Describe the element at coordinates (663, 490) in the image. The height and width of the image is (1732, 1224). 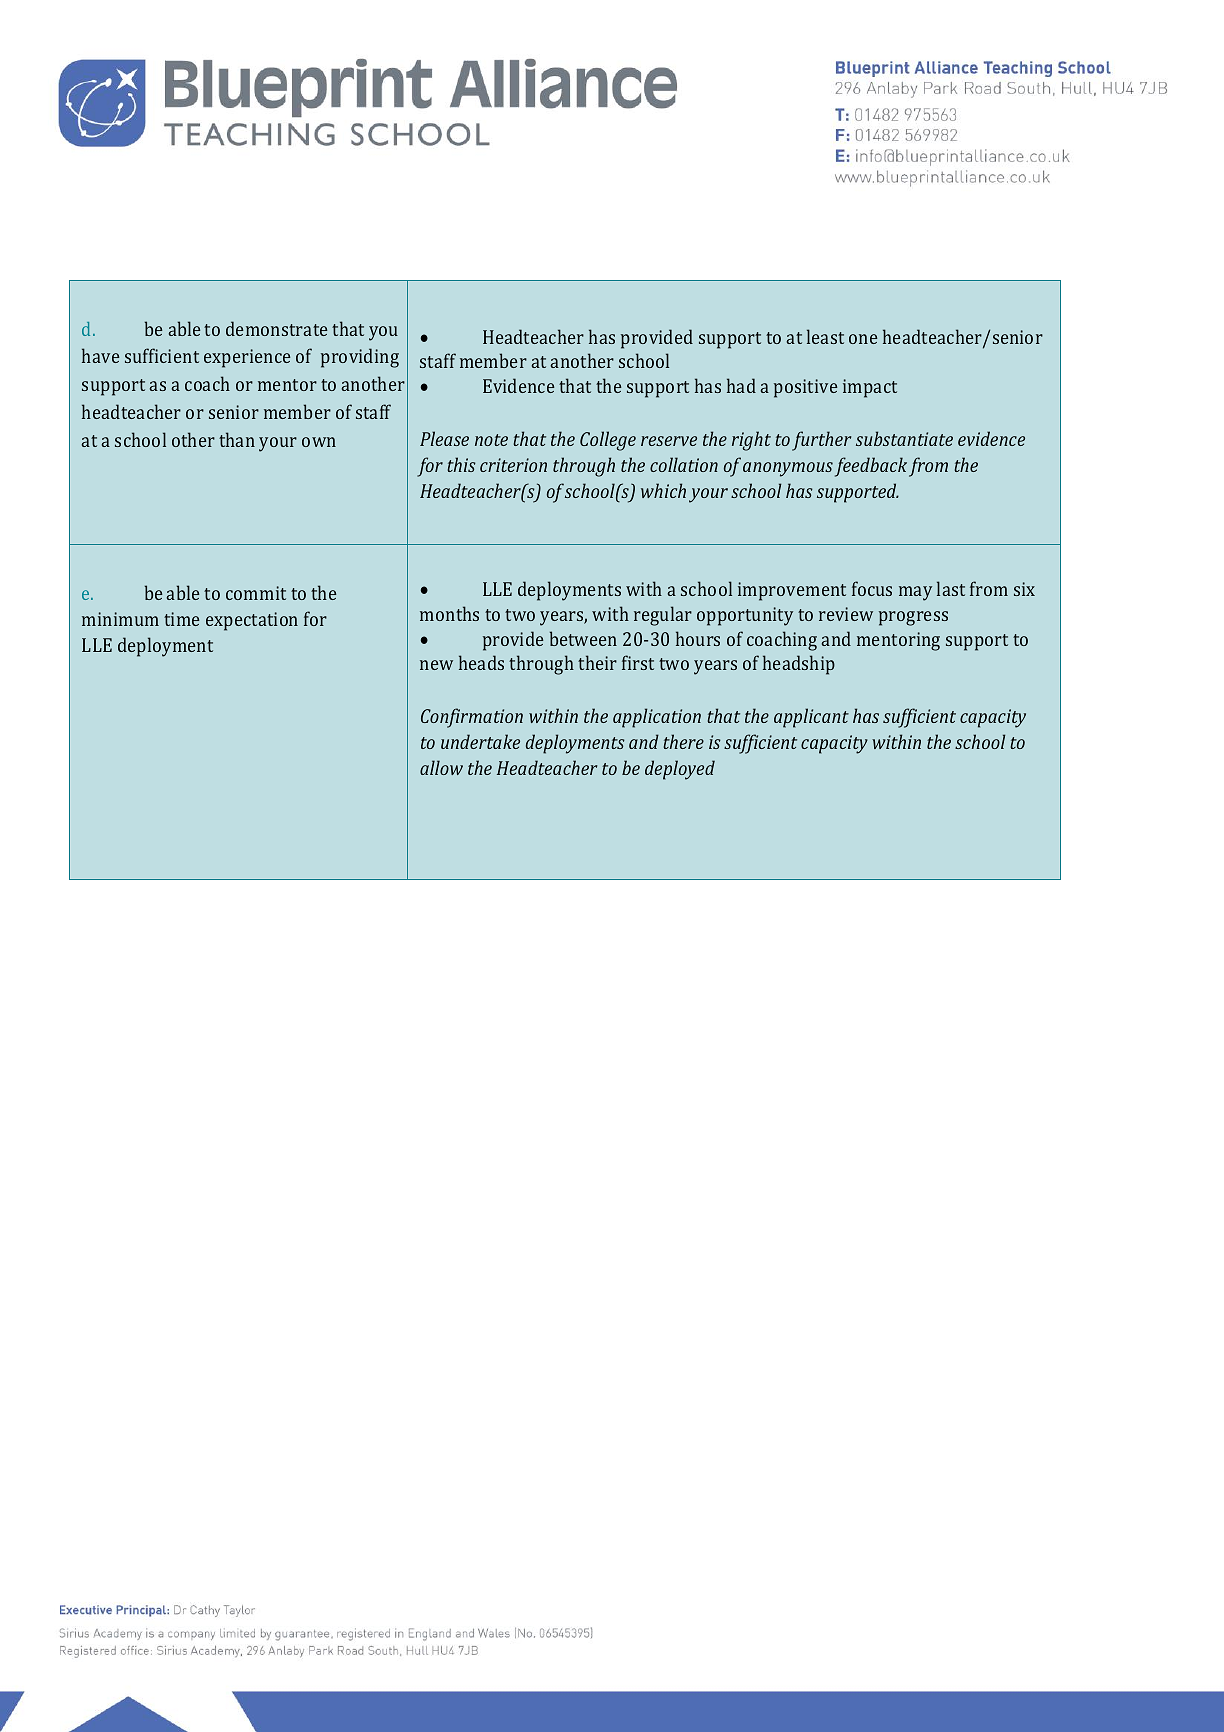
I see `which` at that location.
